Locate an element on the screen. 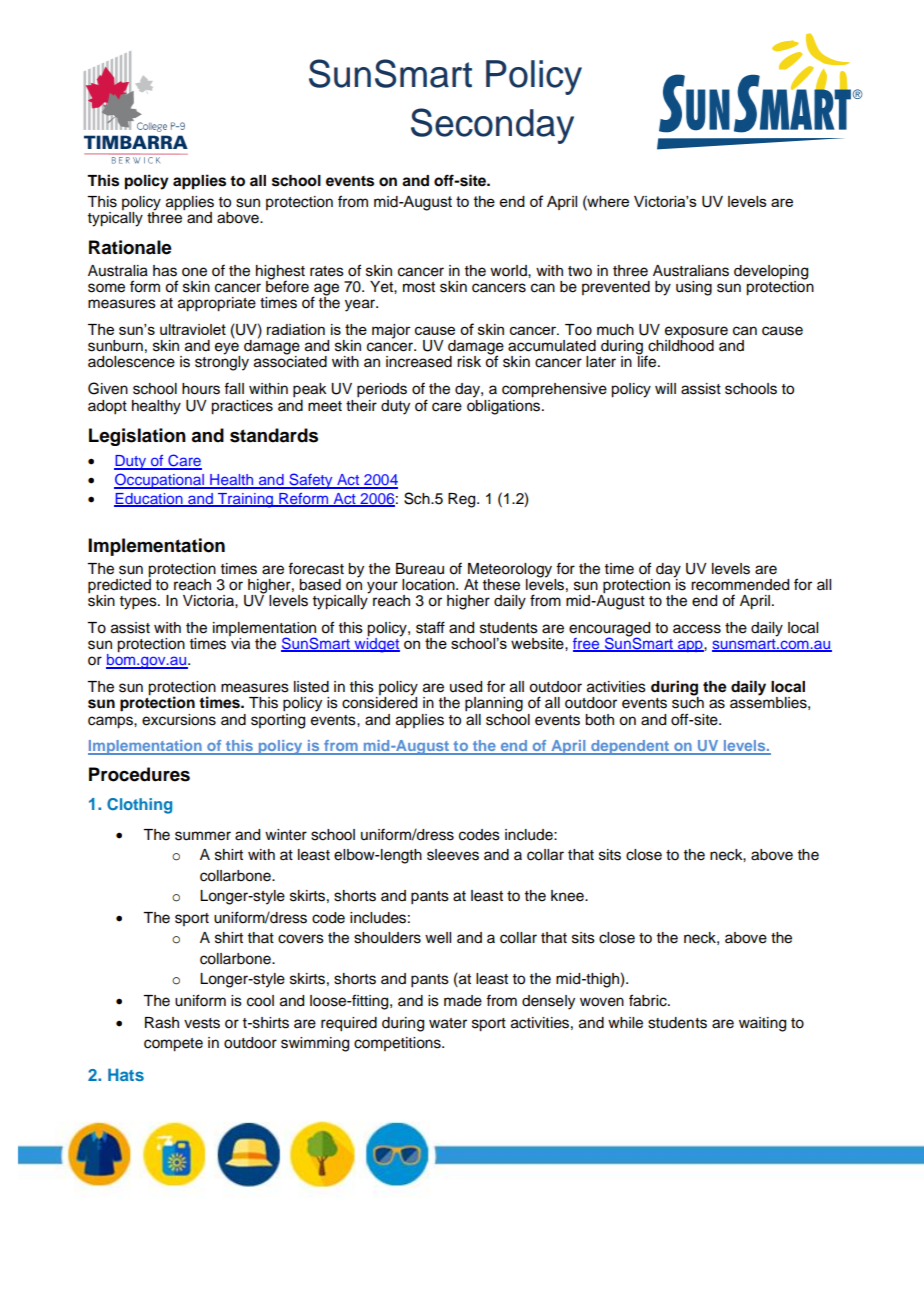  has is located at coordinates (165, 271).
